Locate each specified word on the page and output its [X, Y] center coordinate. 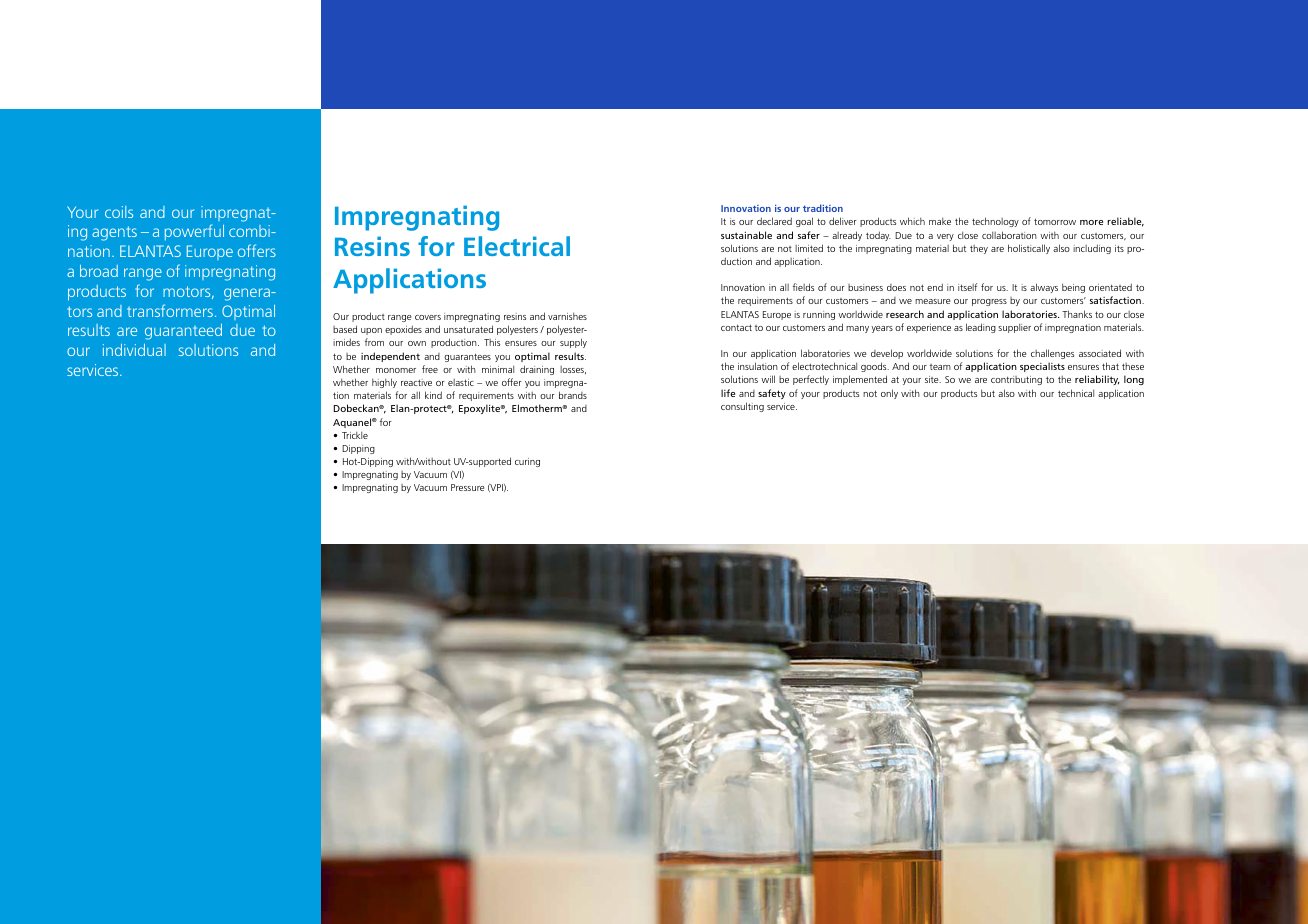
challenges [1052, 354]
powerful [194, 232]
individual [134, 350]
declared [774, 221]
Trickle [355, 435]
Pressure [467, 487]
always [1044, 288]
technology [995, 222]
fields [803, 287]
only [889, 394]
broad [99, 271]
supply [573, 343]
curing [527, 462]
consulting [742, 407]
